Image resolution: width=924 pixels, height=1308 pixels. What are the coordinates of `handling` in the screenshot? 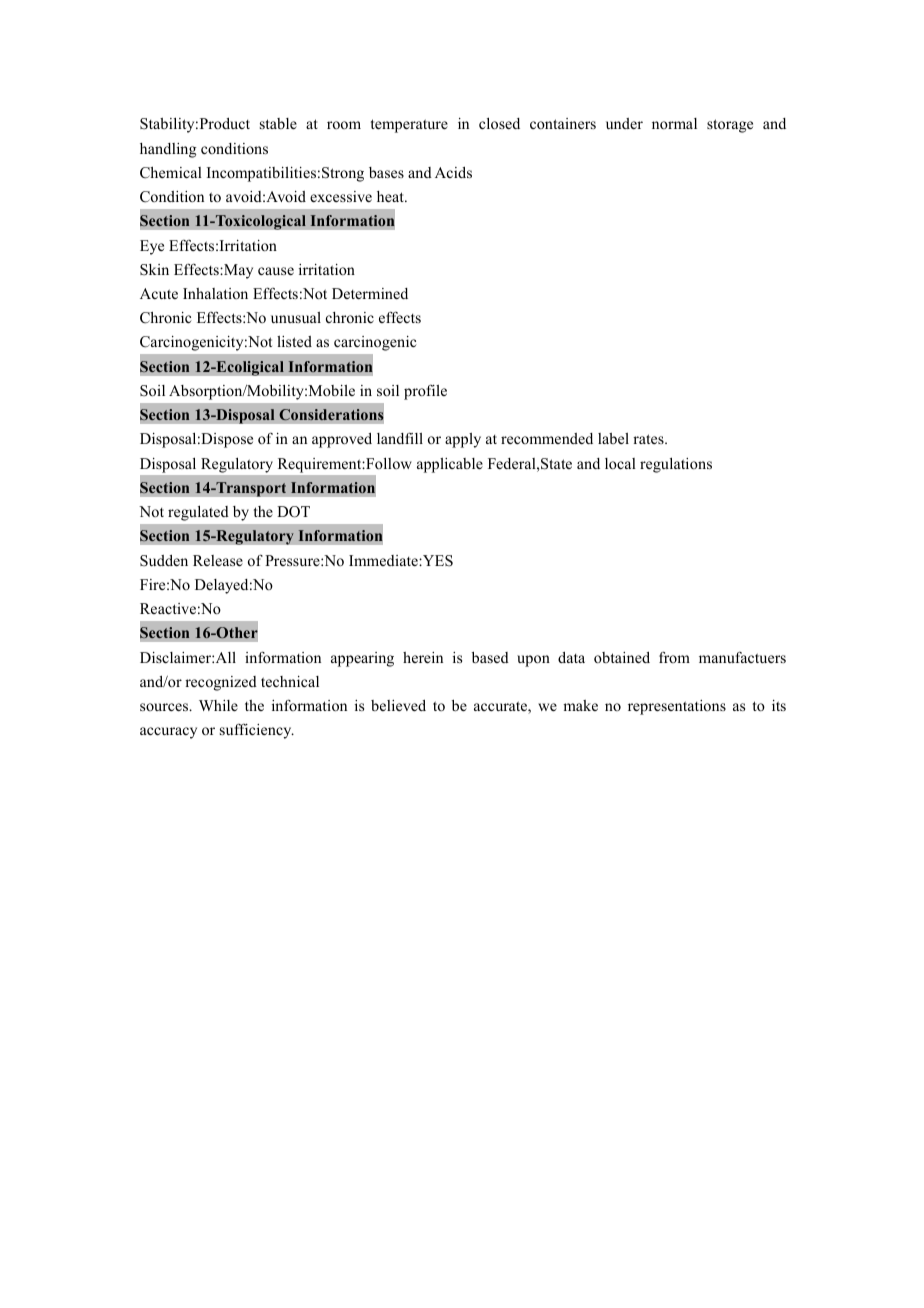 It's located at (168, 150).
